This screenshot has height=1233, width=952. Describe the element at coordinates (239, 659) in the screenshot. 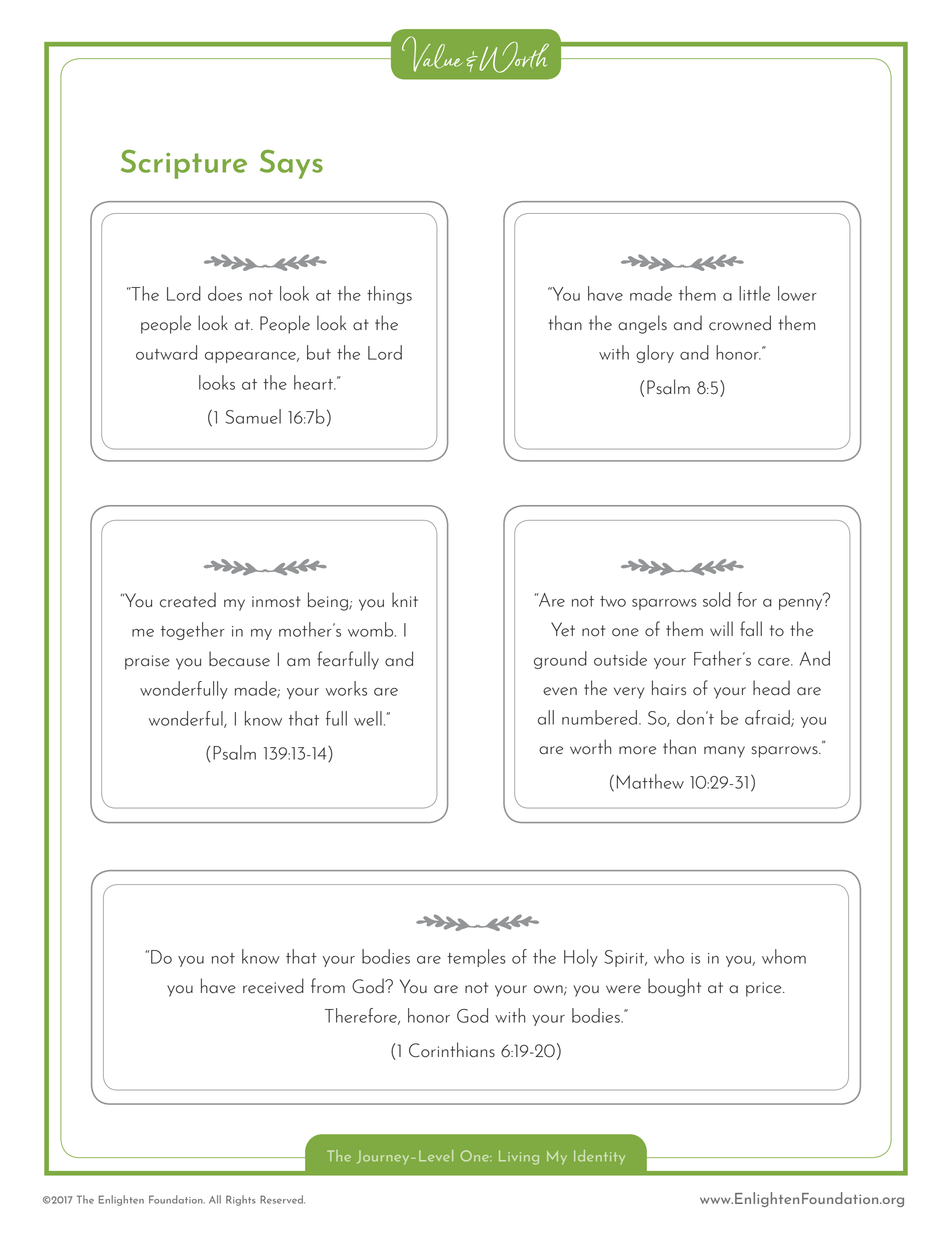

I see `because` at that location.
